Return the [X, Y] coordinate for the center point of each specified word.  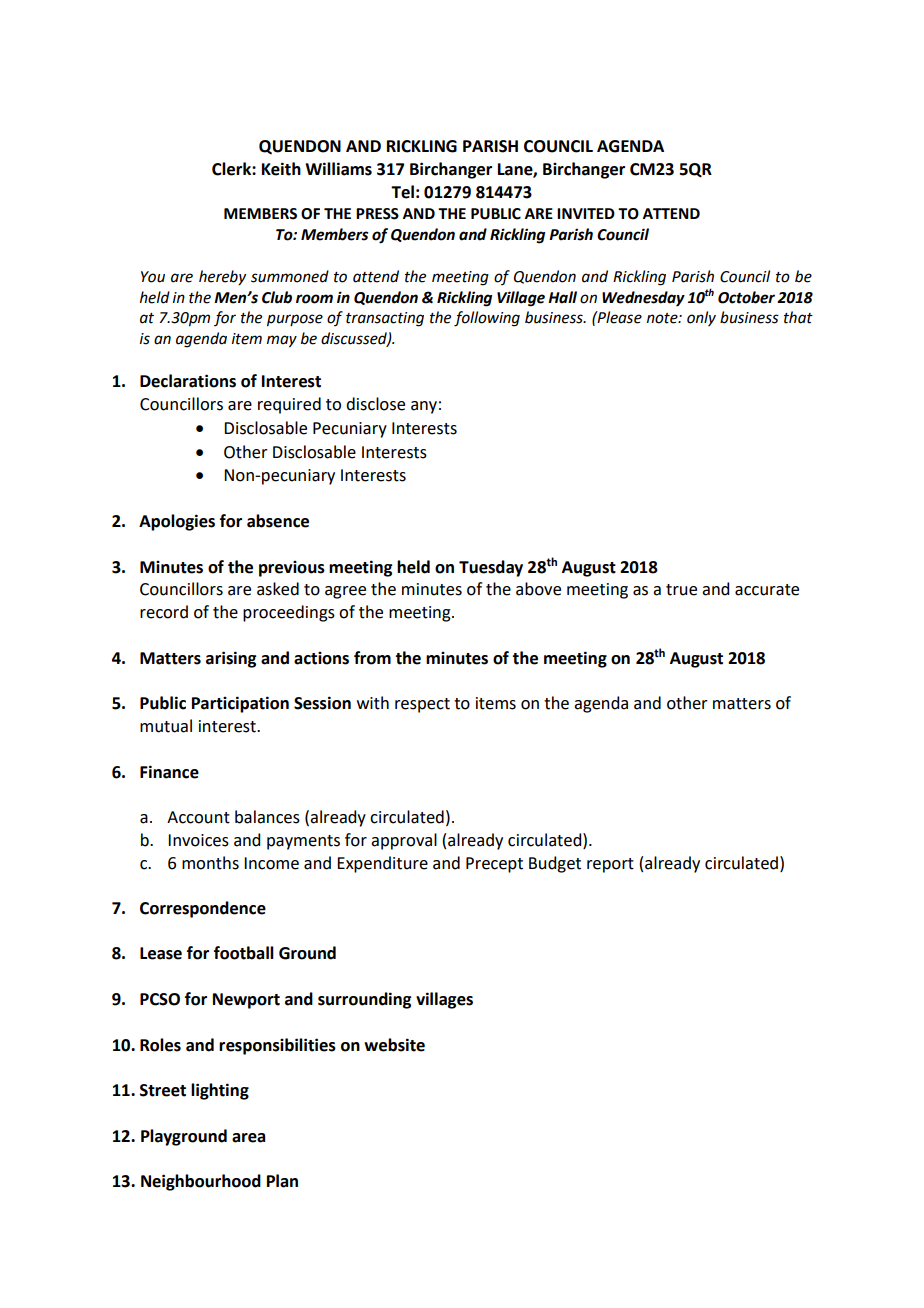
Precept [494, 865]
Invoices [198, 840]
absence [278, 521]
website [394, 1045]
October [746, 297]
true [681, 590]
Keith [281, 169]
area [248, 1138]
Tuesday [491, 568]
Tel [402, 192]
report [610, 865]
